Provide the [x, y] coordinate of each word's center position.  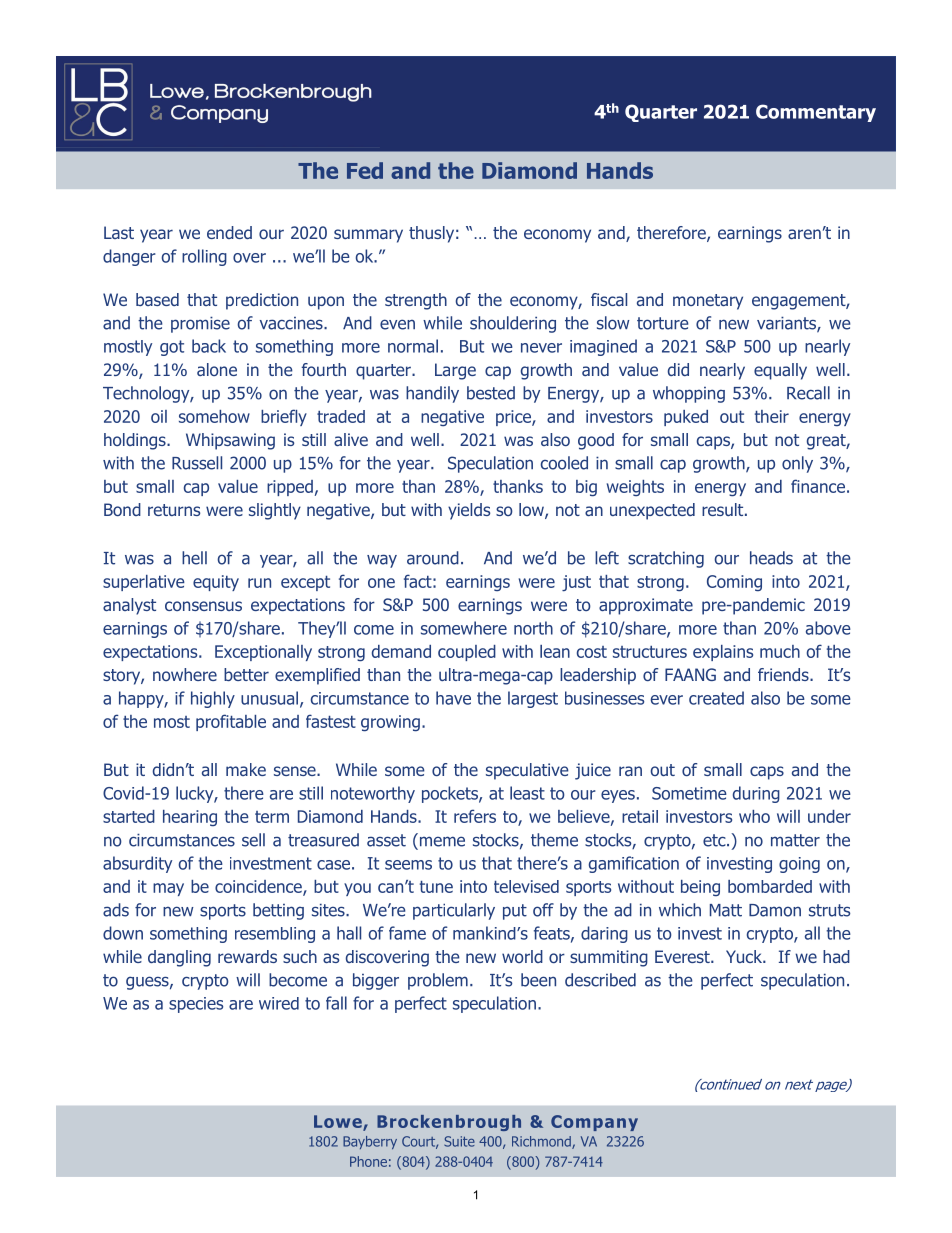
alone [217, 369]
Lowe [339, 1123]
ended [229, 232]
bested [491, 393]
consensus [203, 606]
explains [723, 653]
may [168, 889]
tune [436, 887]
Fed [365, 170]
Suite [459, 1141]
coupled [467, 653]
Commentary [816, 113]
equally [780, 371]
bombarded [770, 886]
